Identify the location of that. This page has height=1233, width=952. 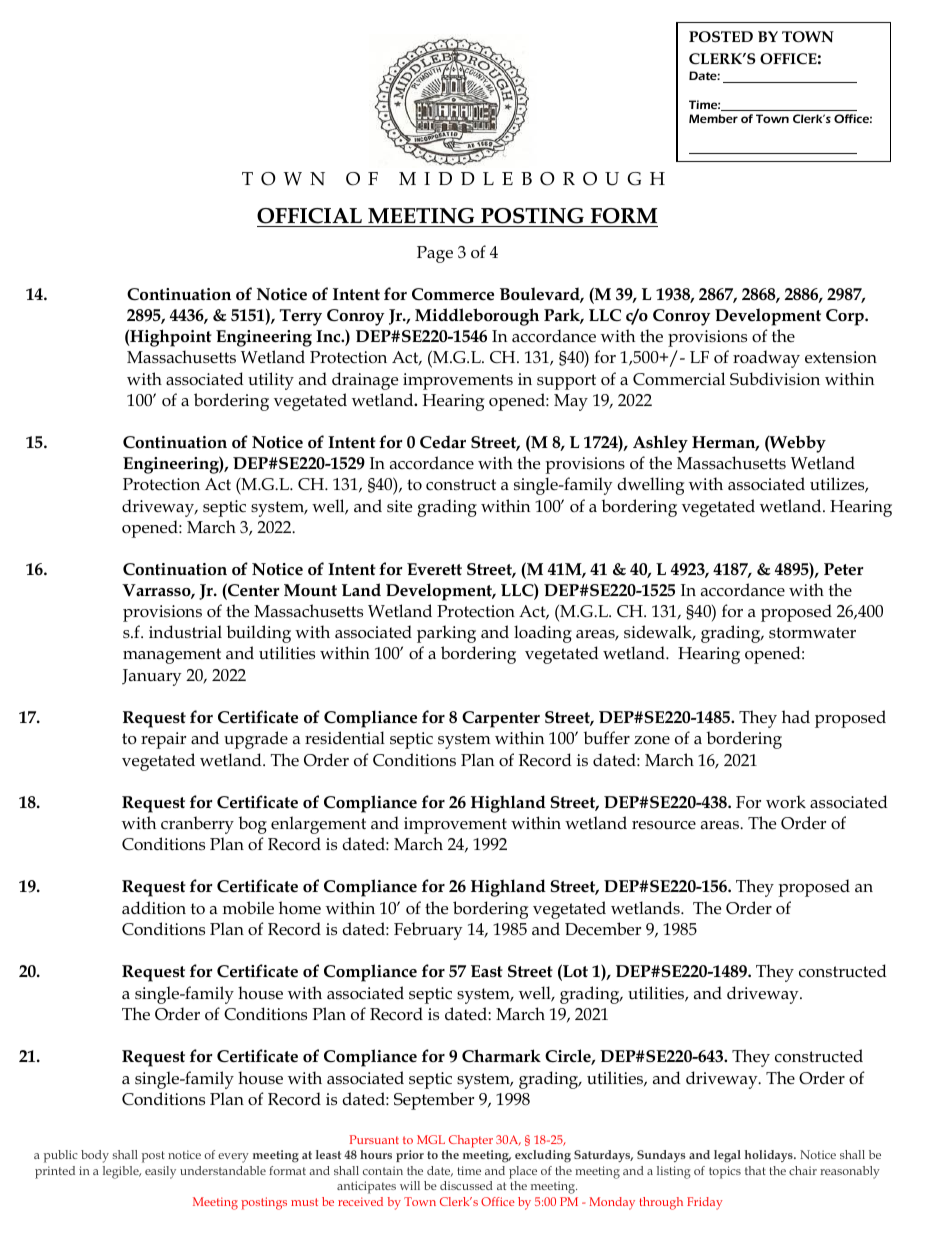
(755, 1170).
